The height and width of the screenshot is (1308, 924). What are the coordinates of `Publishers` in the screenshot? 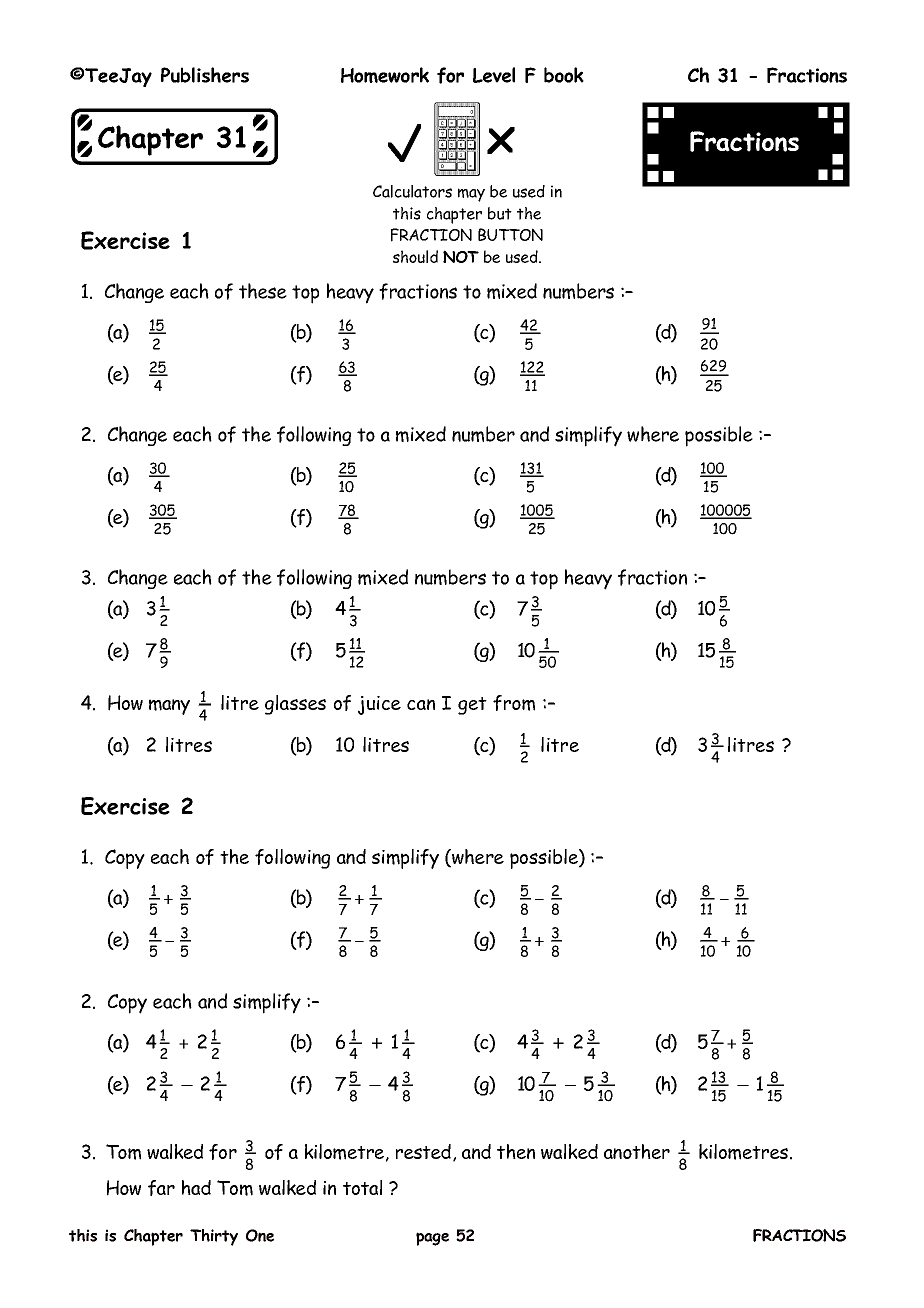 It's located at (205, 75).
